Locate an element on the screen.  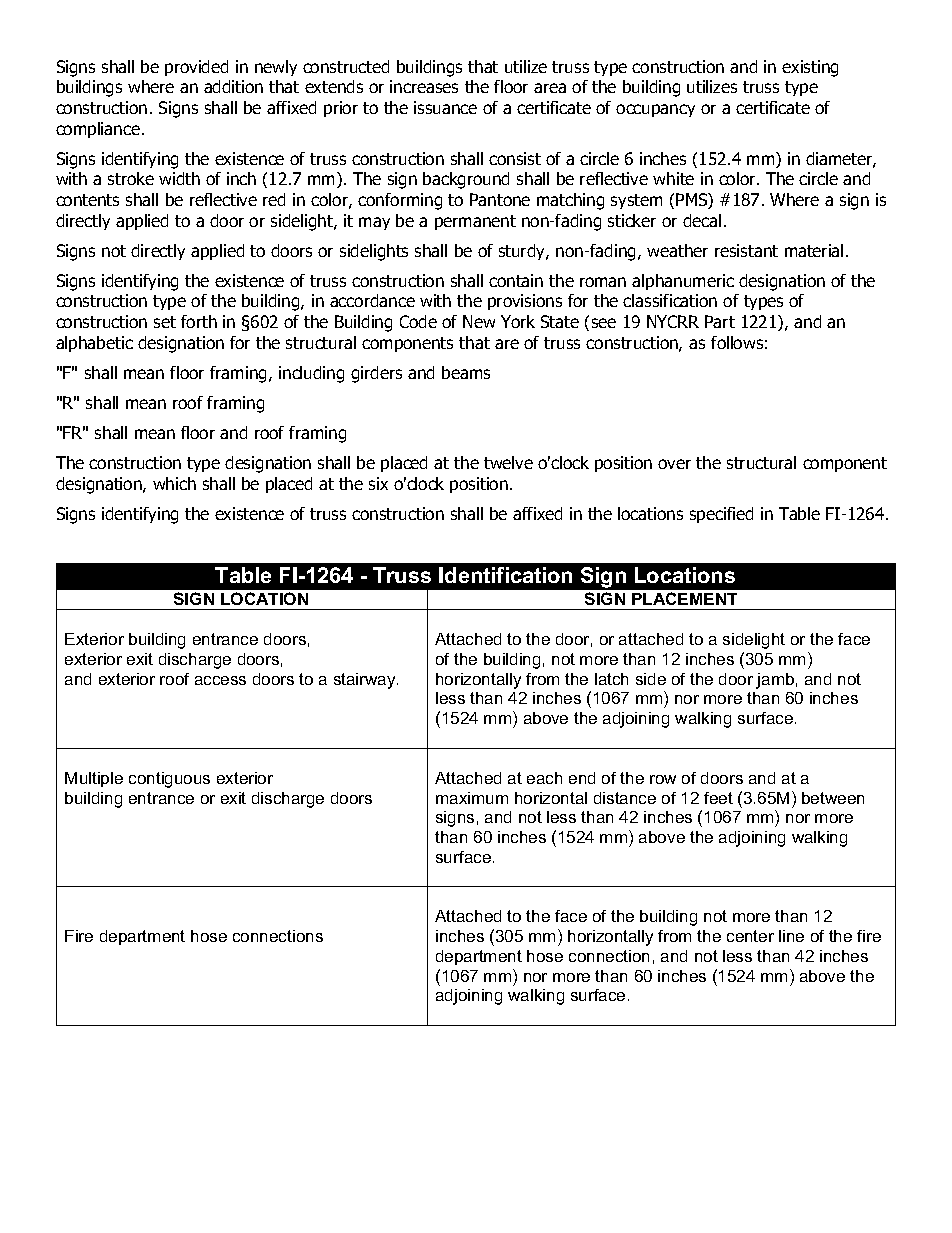
Code is located at coordinates (418, 321).
